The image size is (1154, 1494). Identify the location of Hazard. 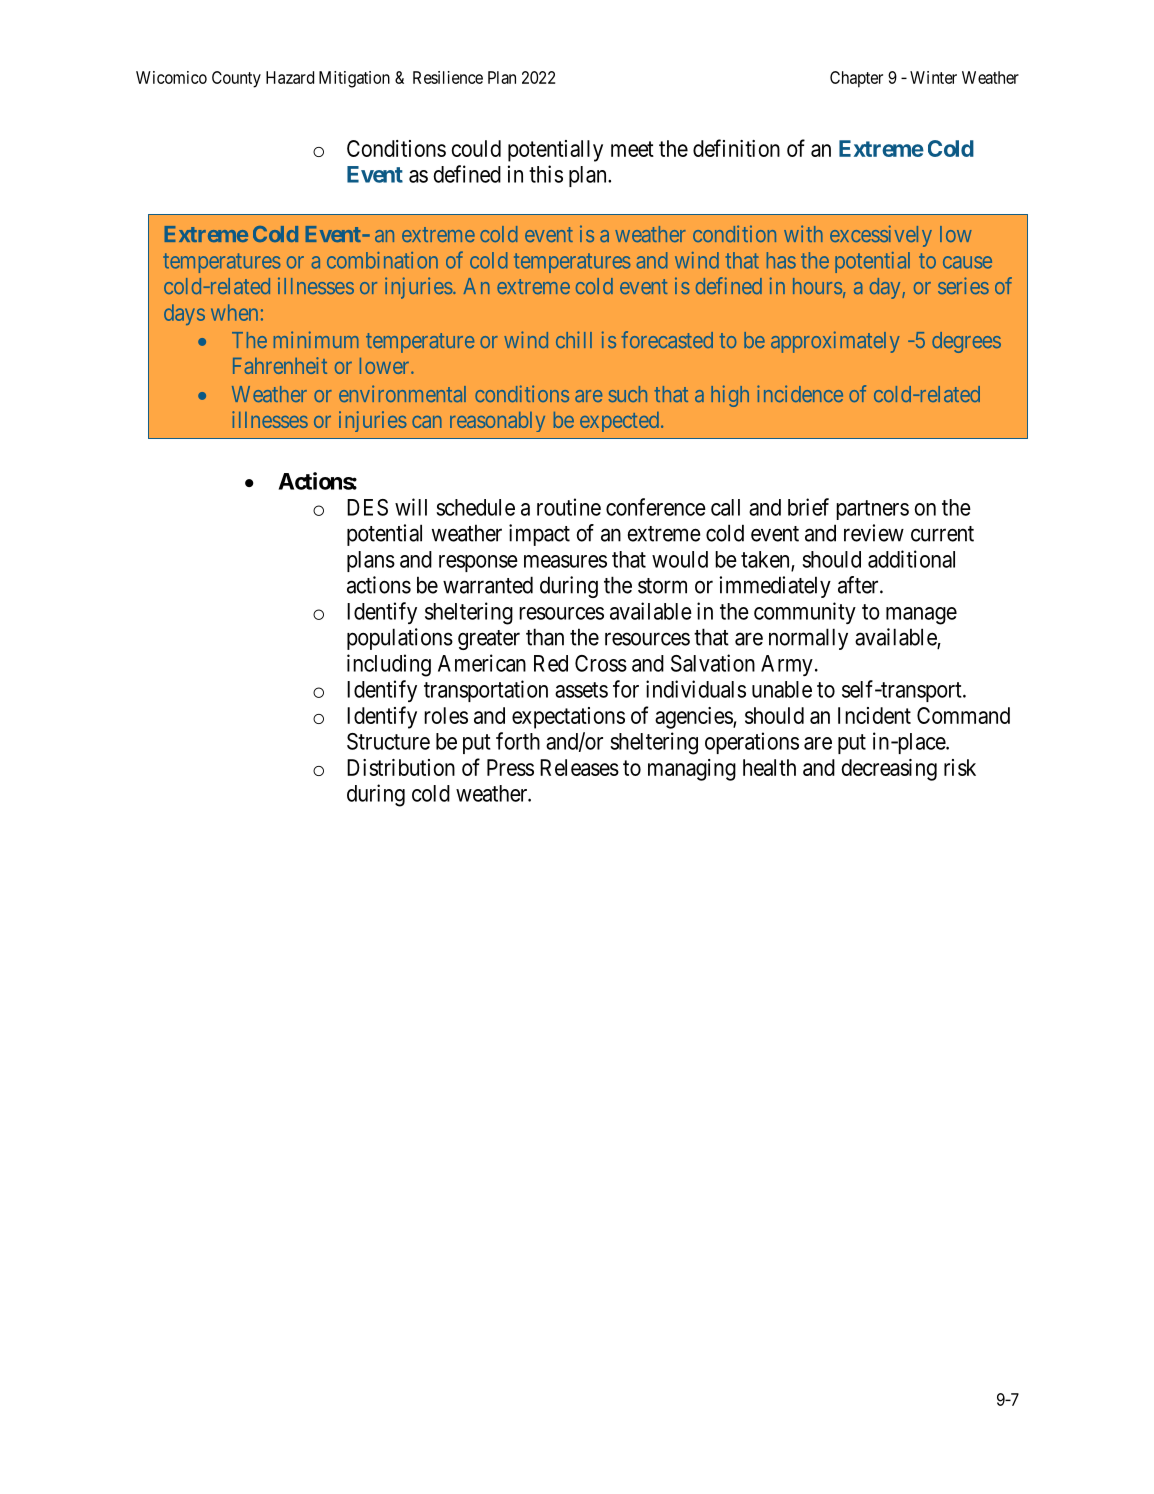
(290, 77).
